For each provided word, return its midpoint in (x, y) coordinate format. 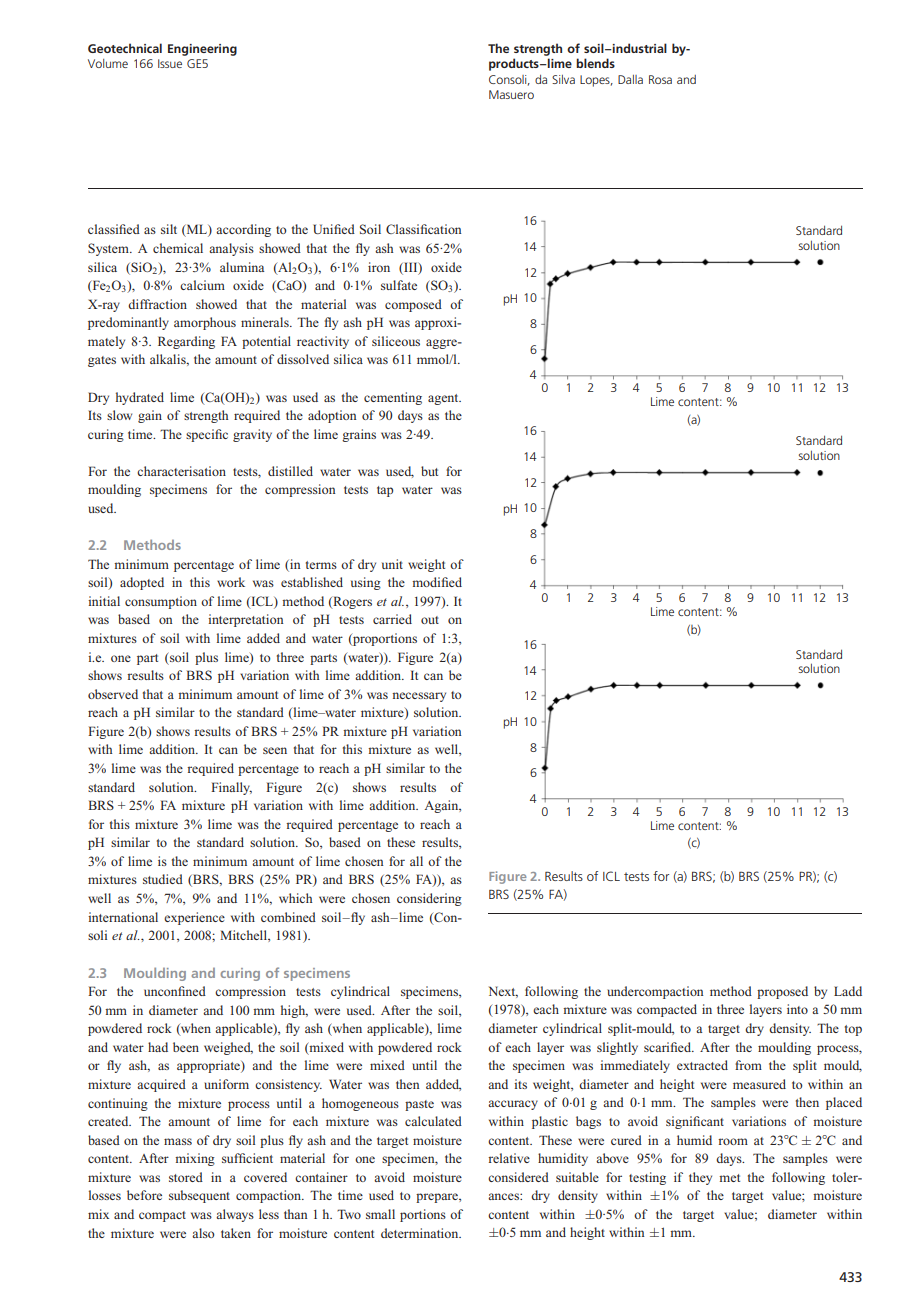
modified (437, 582)
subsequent (199, 1196)
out (430, 620)
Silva (563, 79)
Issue (170, 63)
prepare (438, 1198)
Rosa (660, 79)
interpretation (245, 620)
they (700, 1178)
